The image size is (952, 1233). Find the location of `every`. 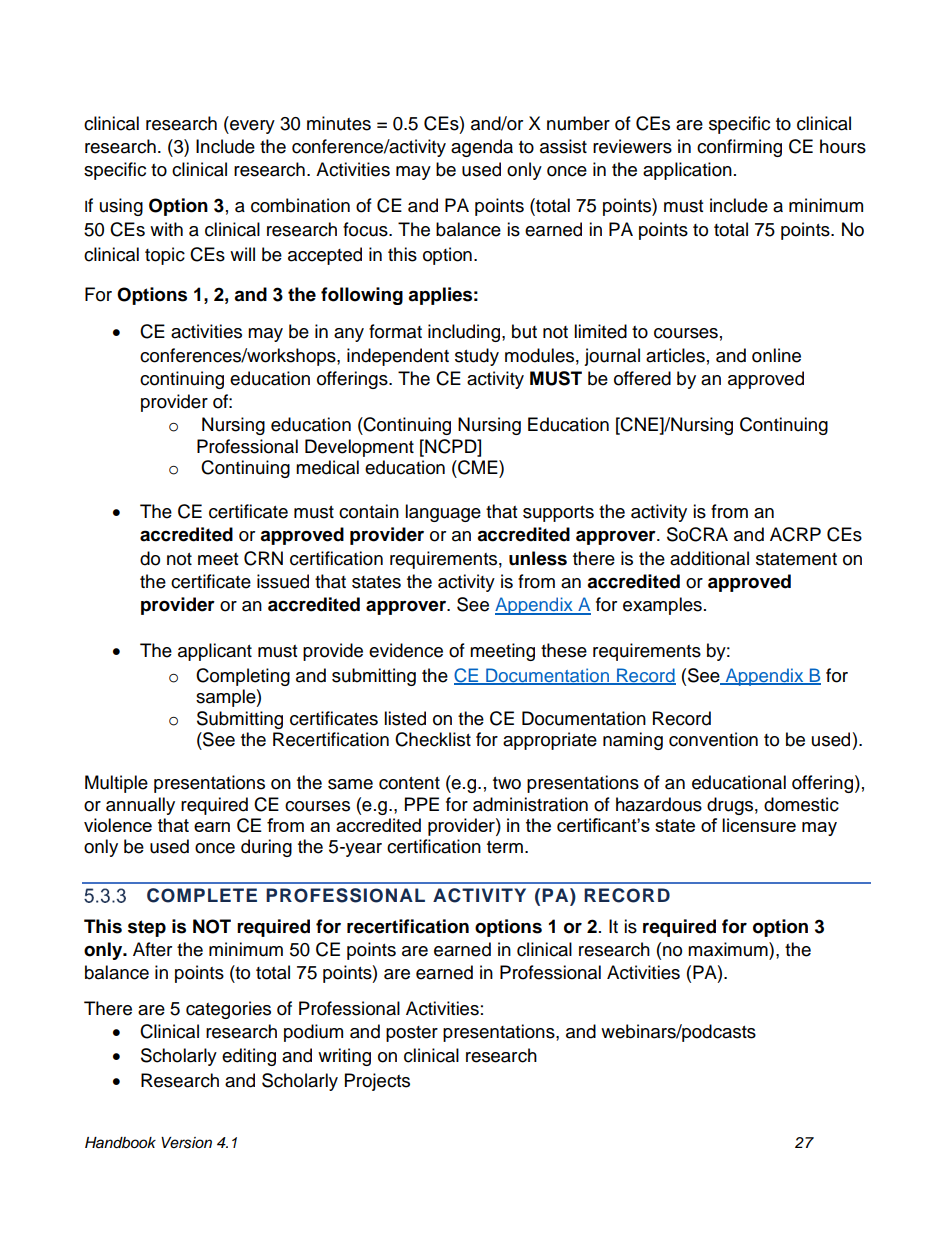

every is located at coordinates (251, 127).
